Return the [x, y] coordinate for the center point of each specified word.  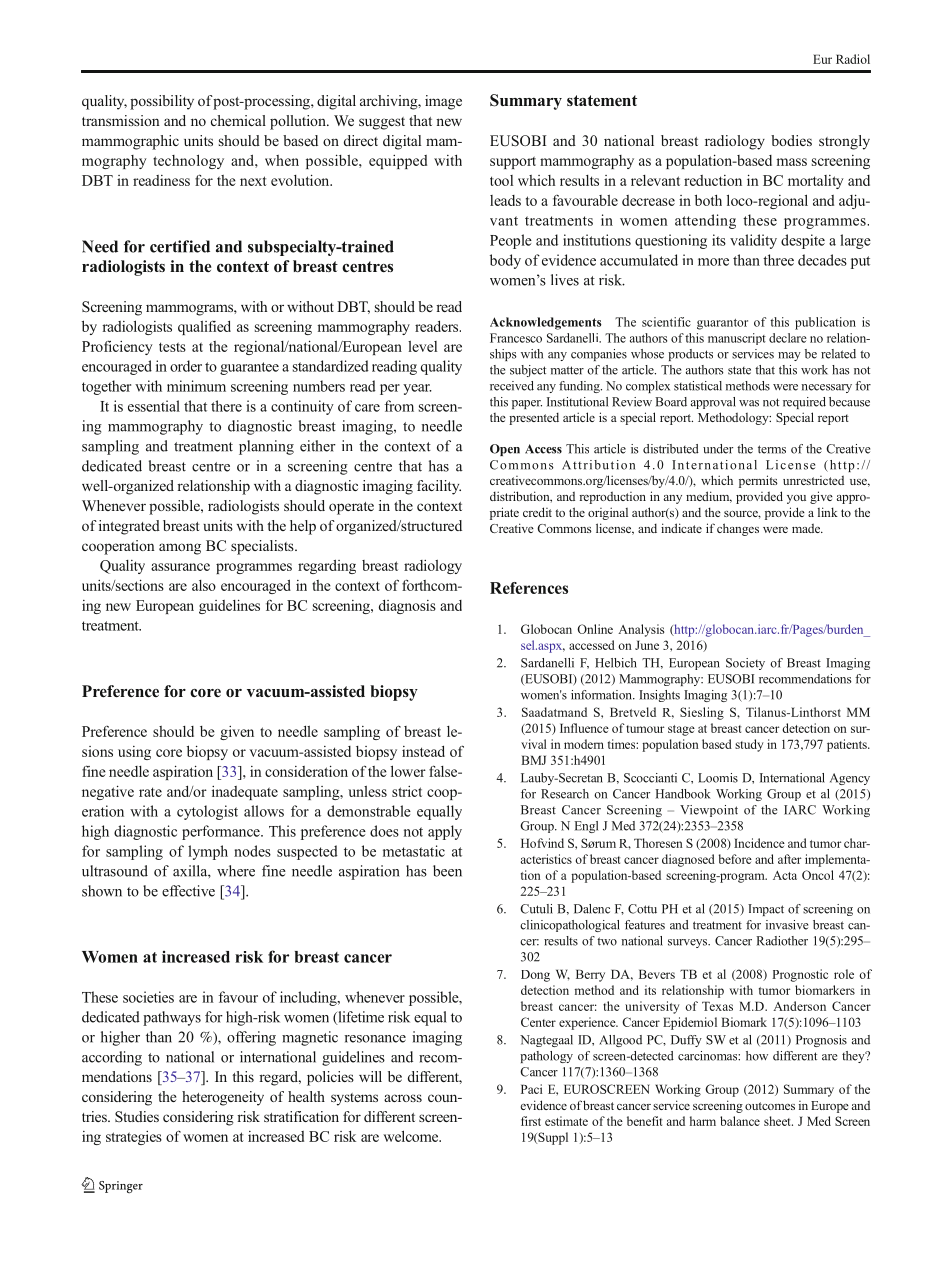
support [513, 162]
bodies [791, 140]
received [512, 386]
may [789, 356]
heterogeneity [223, 1098]
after [789, 859]
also [204, 585]
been [447, 871]
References [529, 588]
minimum [196, 386]
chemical [238, 120]
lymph [208, 852]
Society [745, 664]
